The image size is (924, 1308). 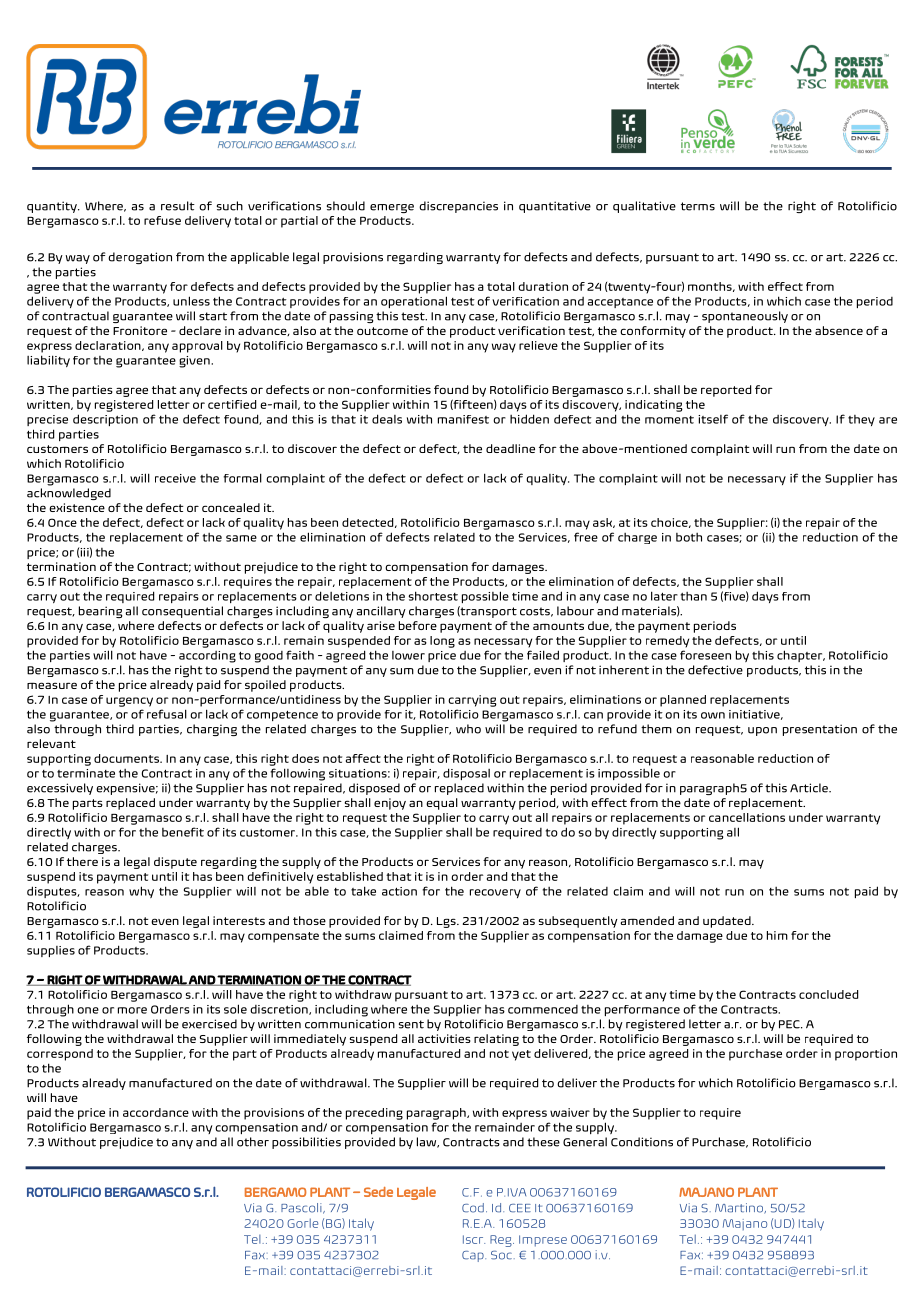 What do you see at coordinates (418, 625) in the image?
I see `before` at bounding box center [418, 625].
